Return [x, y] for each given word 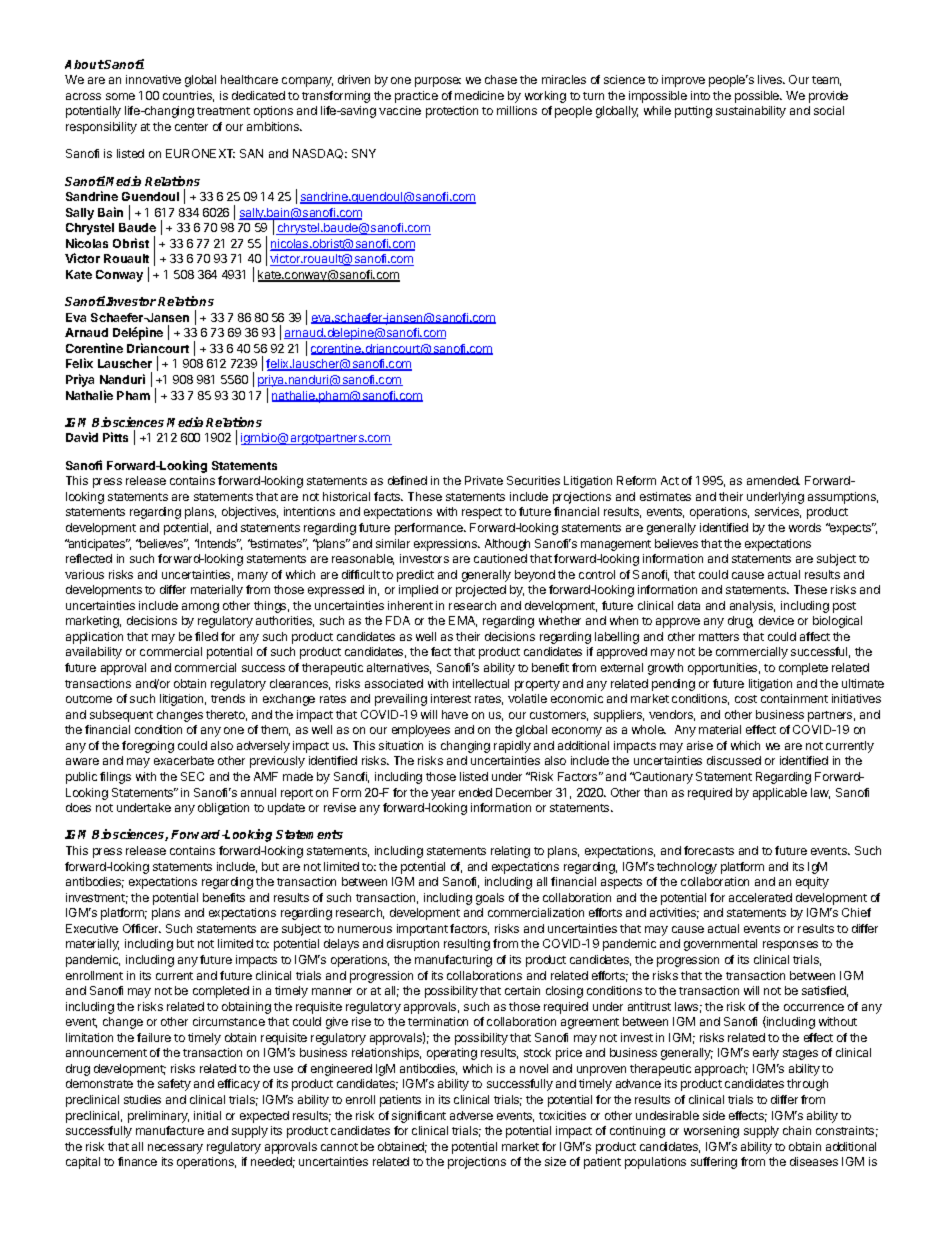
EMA [463, 621]
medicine [479, 95]
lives [771, 79]
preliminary [158, 1117]
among [200, 608]
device [776, 620]
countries [188, 96]
